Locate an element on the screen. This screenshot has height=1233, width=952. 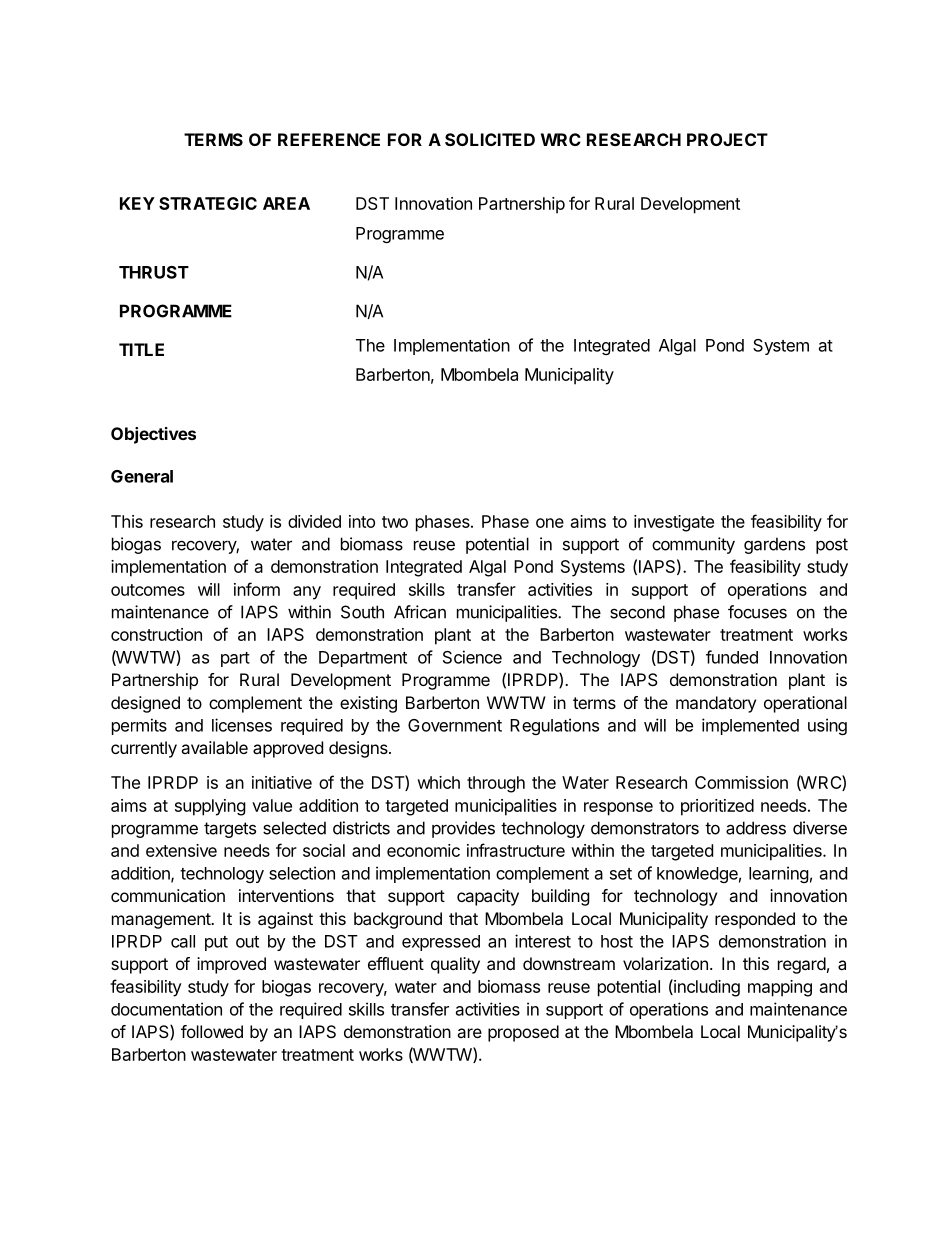
one is located at coordinates (550, 523).
